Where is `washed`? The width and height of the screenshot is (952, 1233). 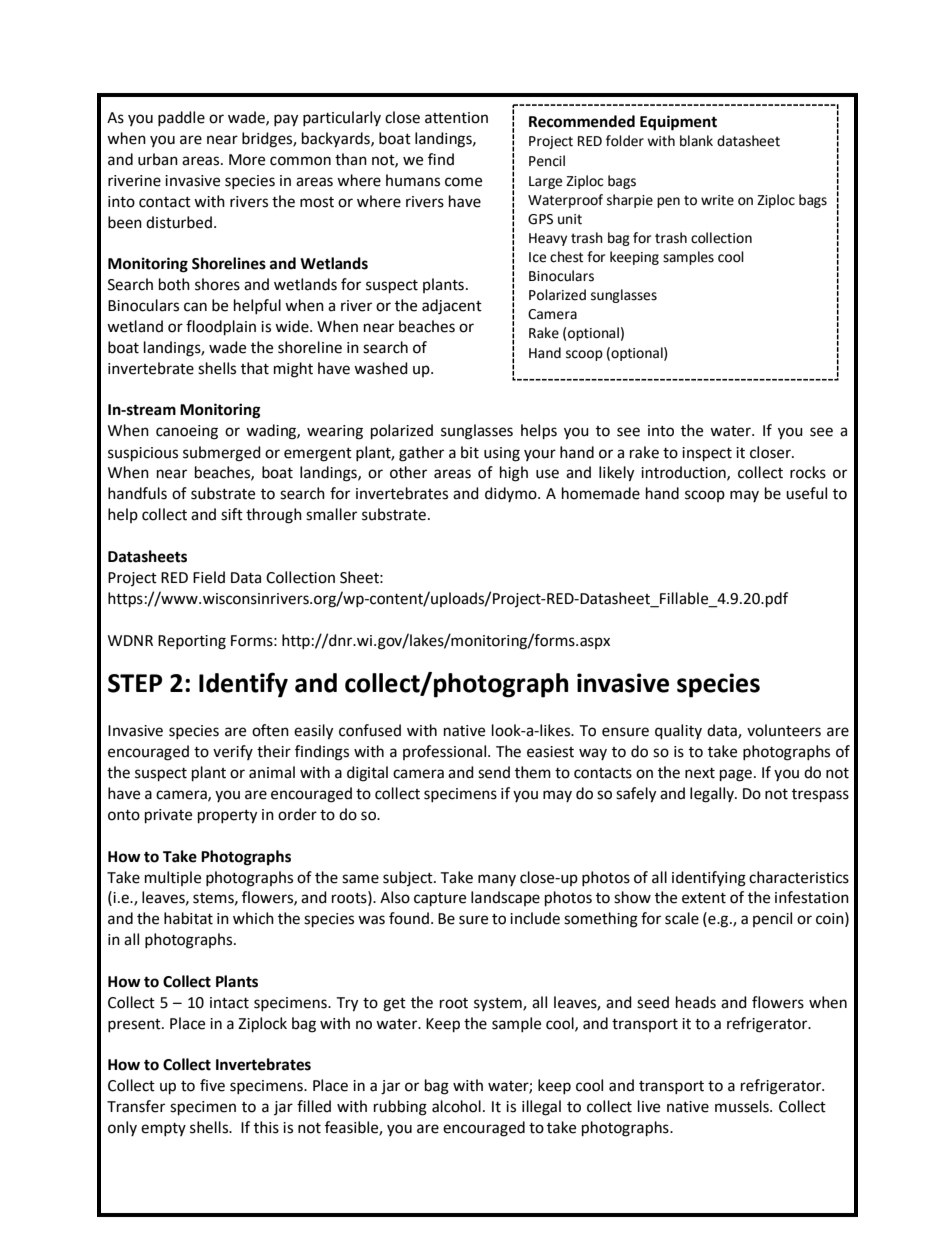
washed is located at coordinates (381, 368).
